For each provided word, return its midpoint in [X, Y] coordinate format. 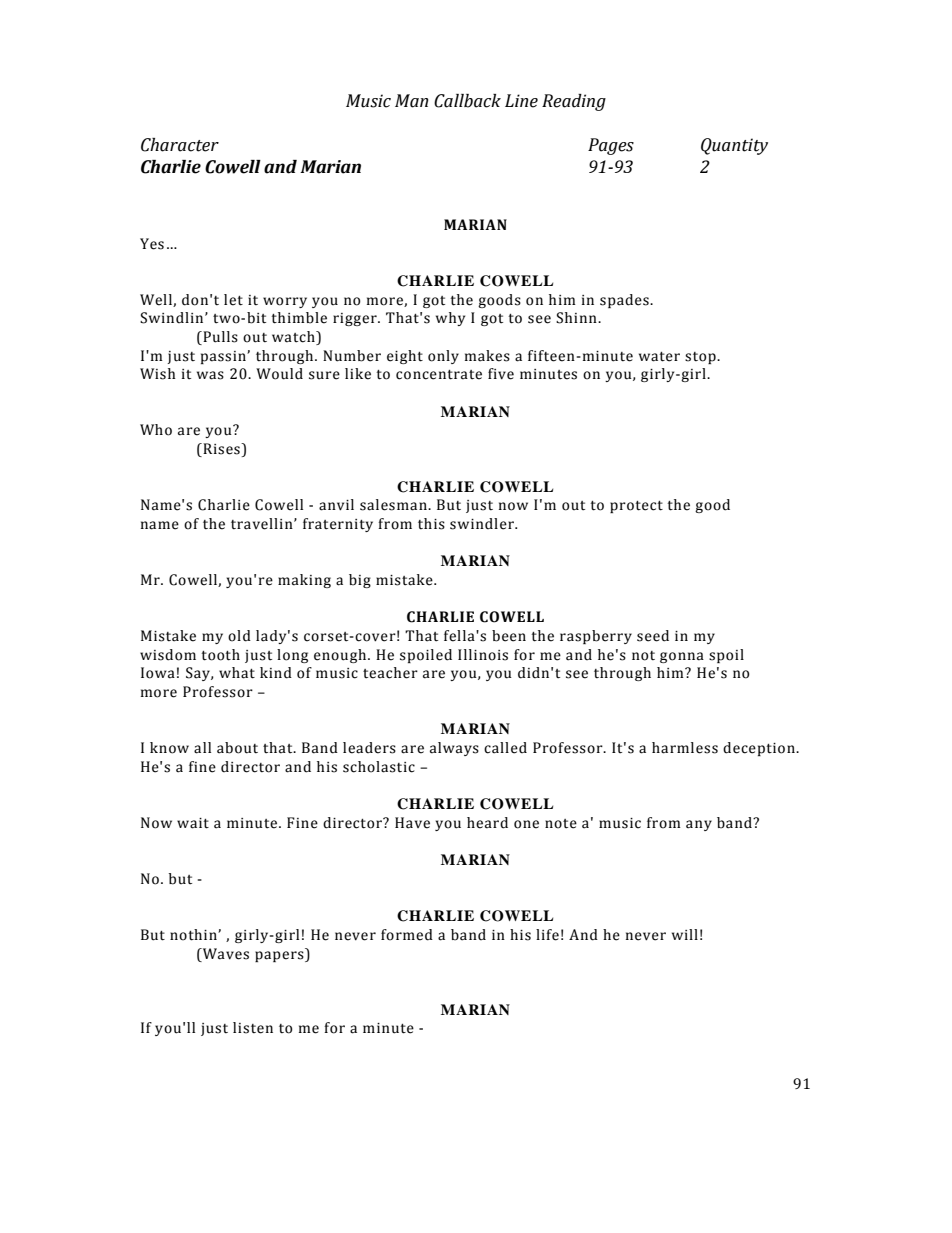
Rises [221, 450]
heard [487, 823]
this [431, 524]
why [450, 319]
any [699, 825]
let [233, 300]
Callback [467, 101]
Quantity [734, 146]
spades [625, 301]
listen [253, 1028]
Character [180, 145]
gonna [682, 657]
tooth [220, 655]
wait [193, 823]
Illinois [483, 655]
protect [636, 507]
